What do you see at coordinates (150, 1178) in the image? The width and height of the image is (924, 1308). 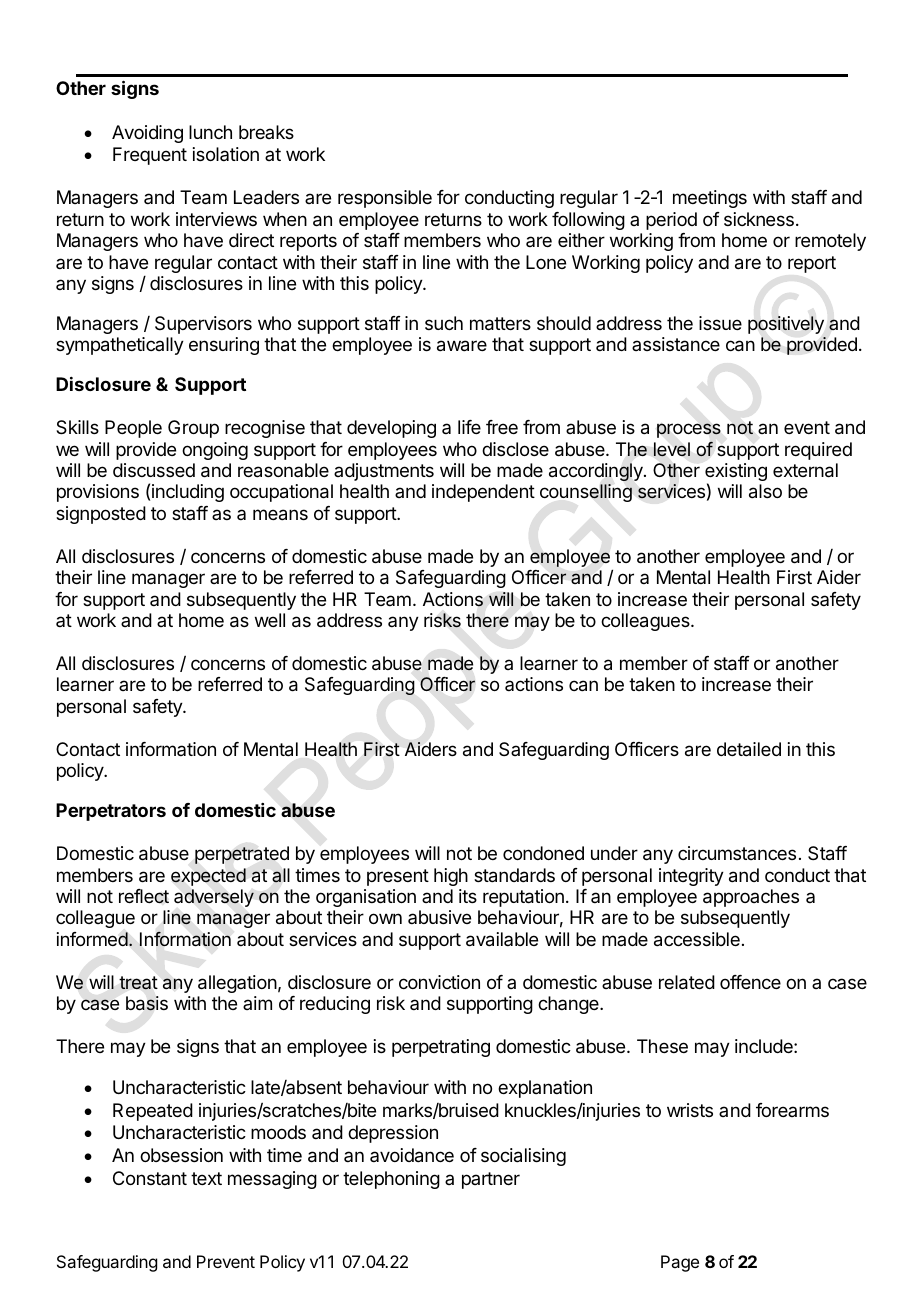 I see `Constant` at bounding box center [150, 1178].
